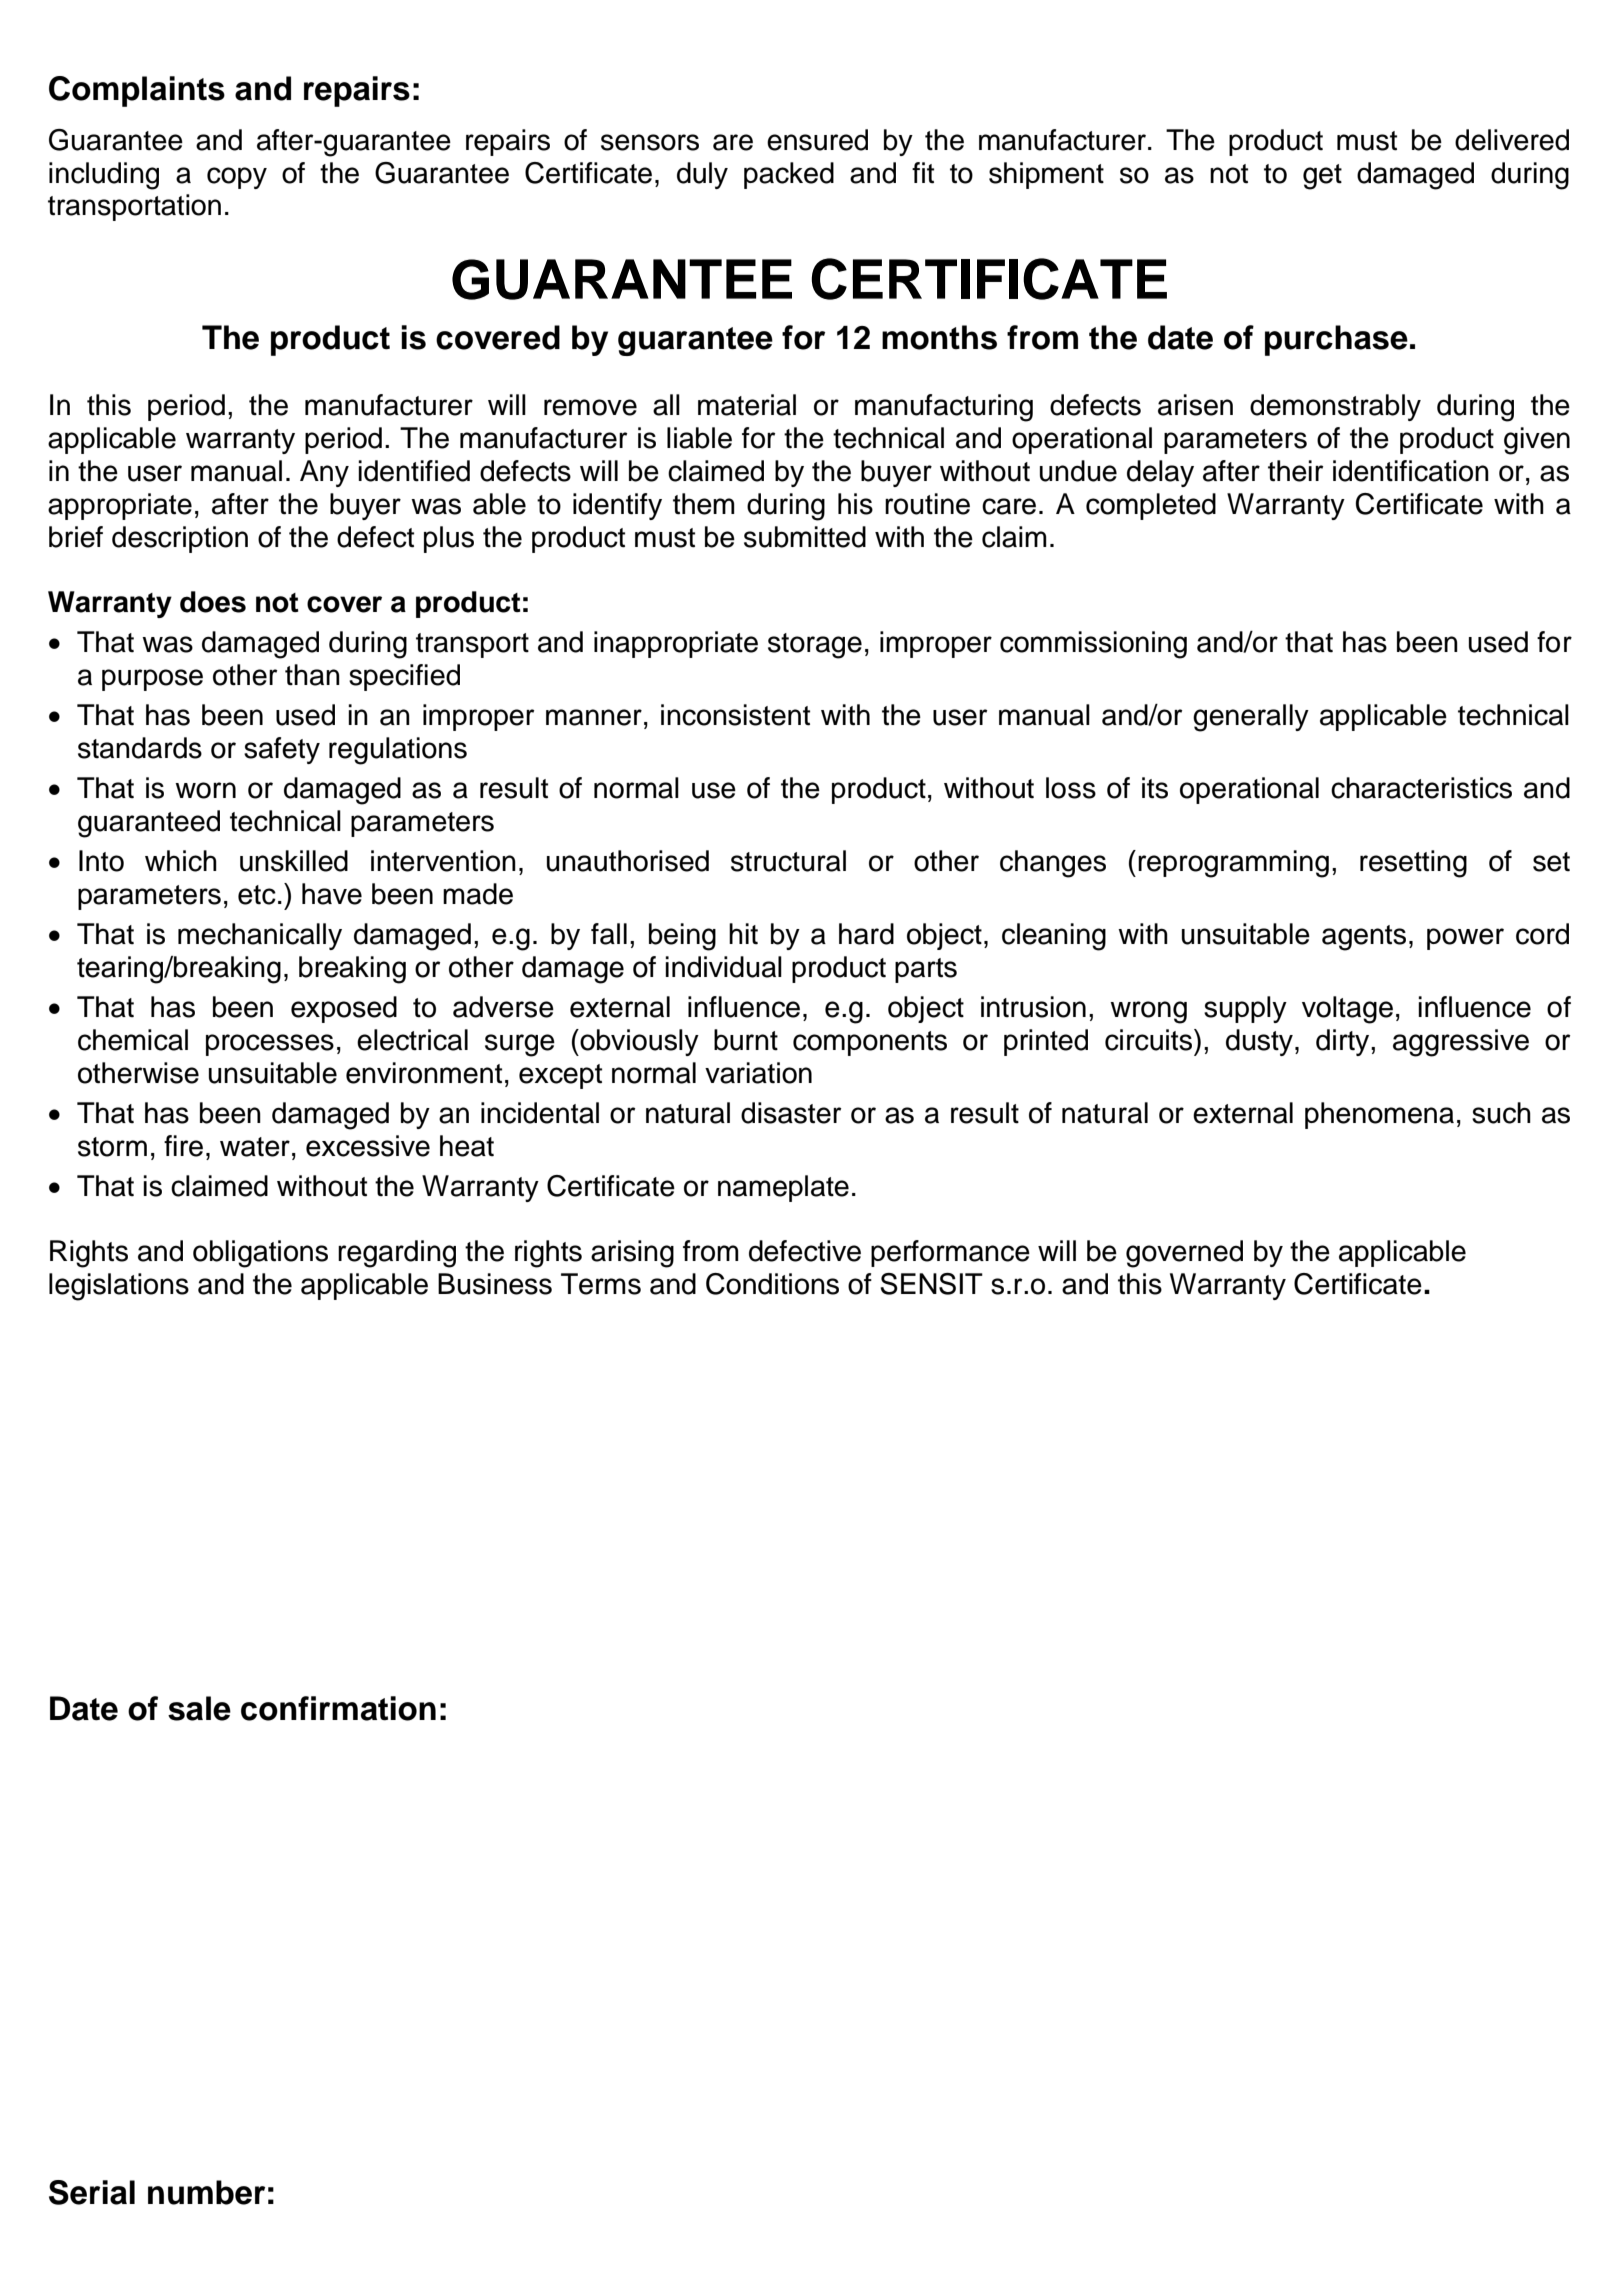  I want to click on Conditions, so click(772, 1284).
